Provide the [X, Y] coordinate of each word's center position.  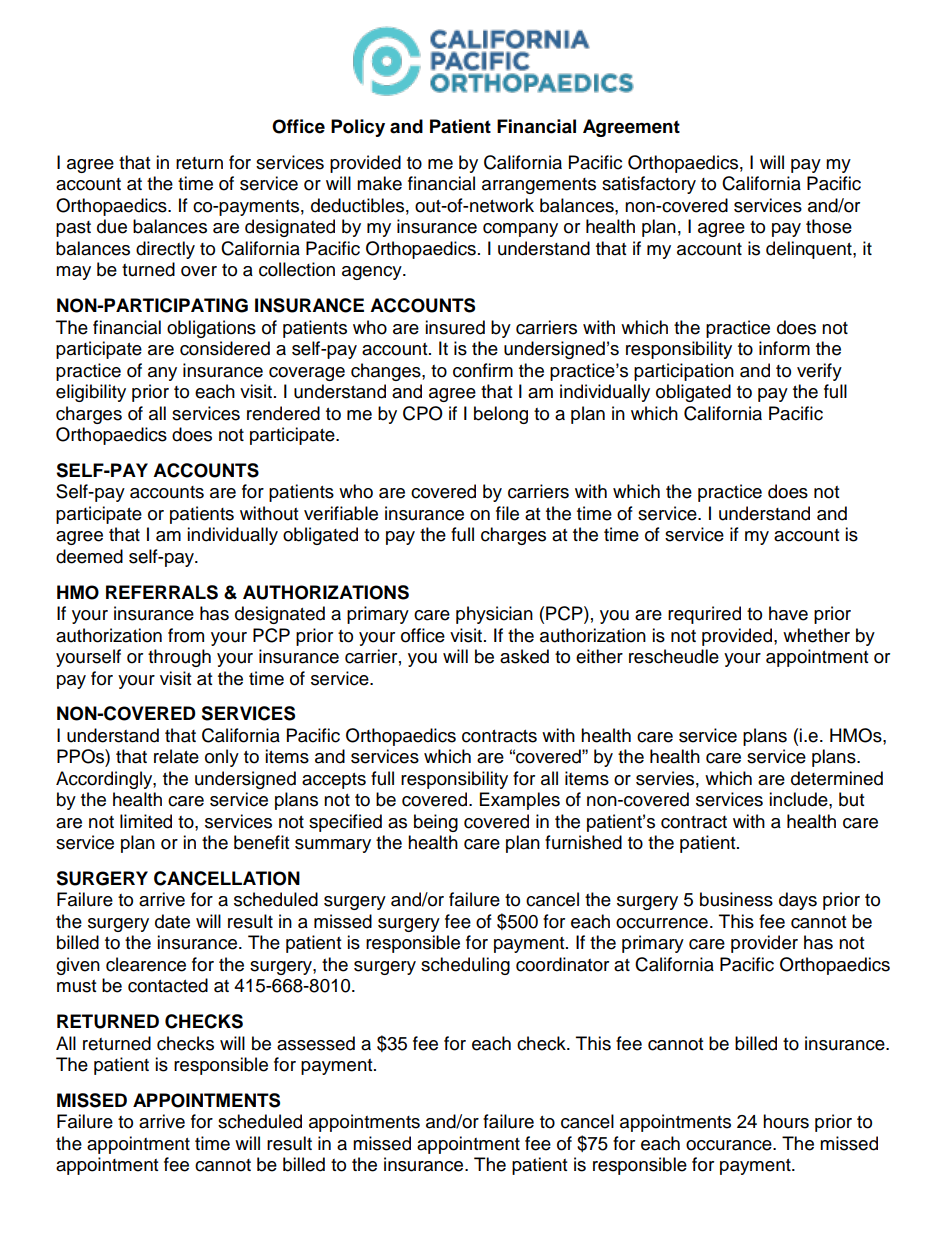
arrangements [539, 186]
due [112, 226]
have [788, 613]
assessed [316, 1043]
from [186, 635]
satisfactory [649, 185]
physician [494, 615]
